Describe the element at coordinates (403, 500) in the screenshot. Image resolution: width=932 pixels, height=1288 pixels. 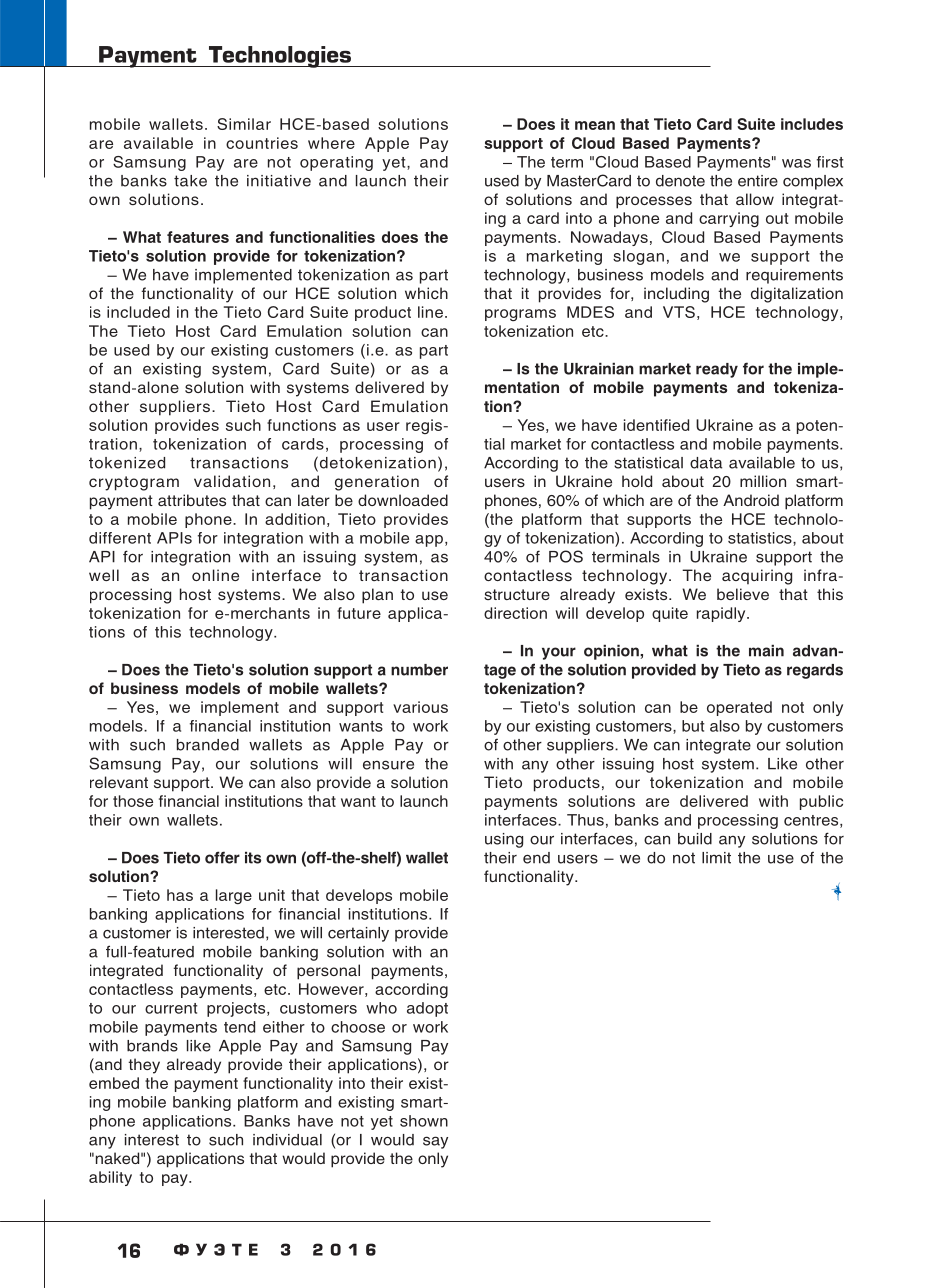
I see `downloaded` at that location.
